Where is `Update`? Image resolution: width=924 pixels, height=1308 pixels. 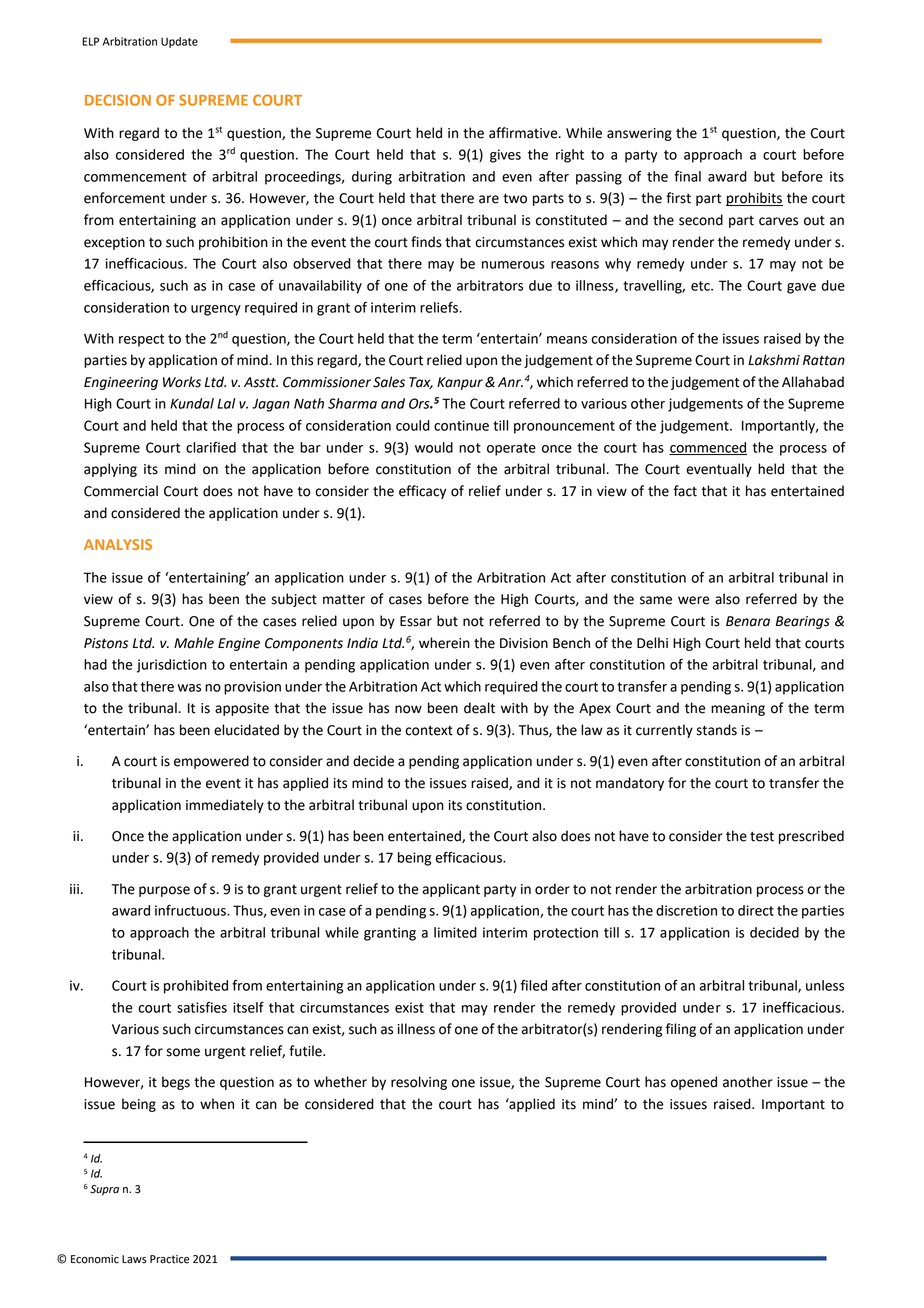 Update is located at coordinates (179, 42).
